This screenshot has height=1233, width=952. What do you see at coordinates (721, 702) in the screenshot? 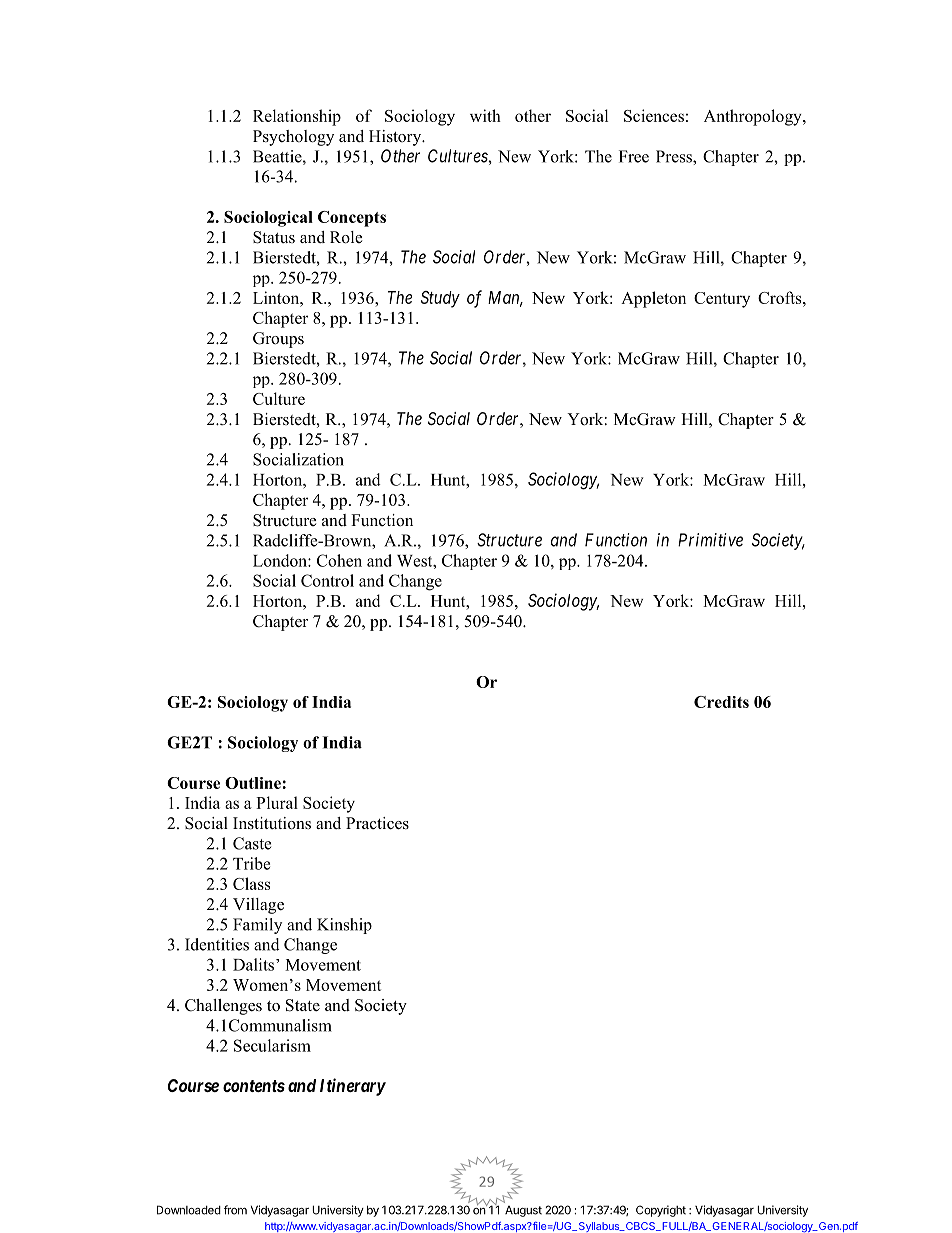
I see `Credits` at bounding box center [721, 702].
